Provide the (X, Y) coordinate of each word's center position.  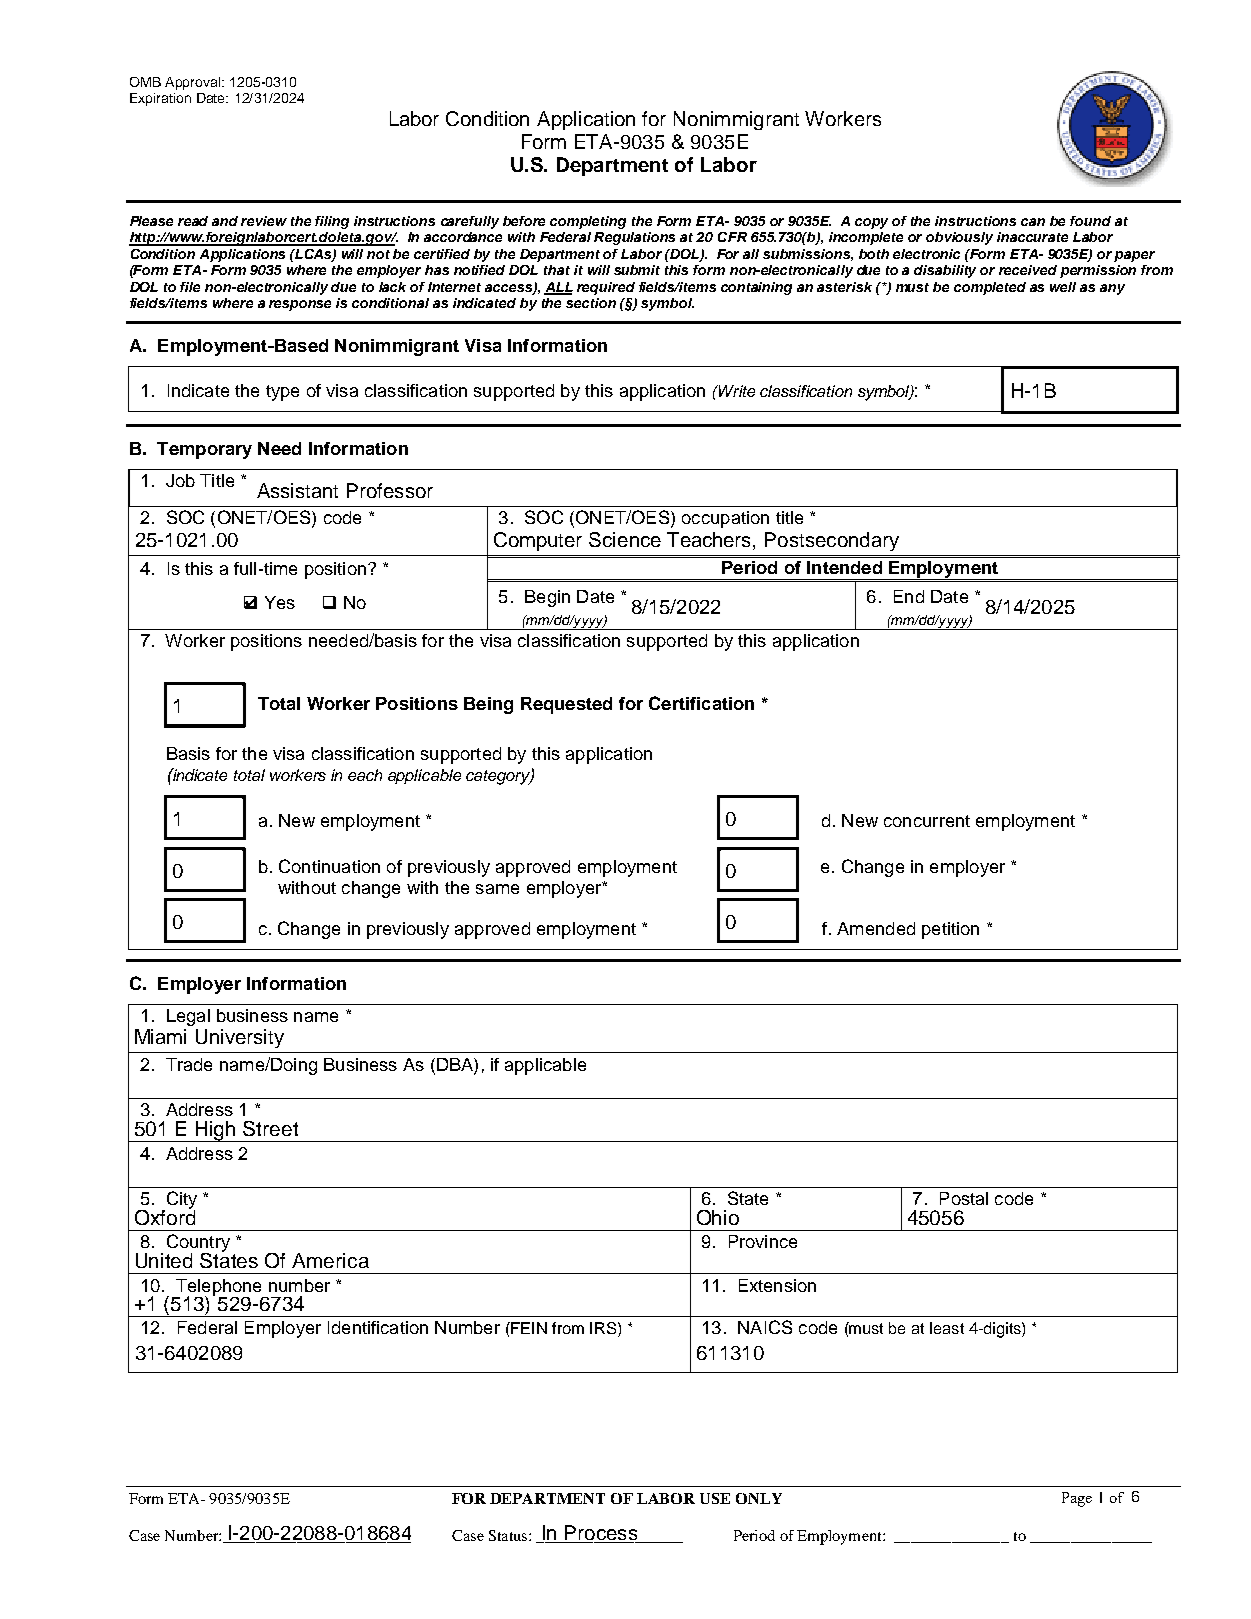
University (240, 1038)
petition (950, 930)
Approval (192, 83)
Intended (844, 567)
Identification (378, 1327)
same (497, 889)
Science (625, 539)
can (1033, 222)
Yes (280, 602)
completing (588, 222)
